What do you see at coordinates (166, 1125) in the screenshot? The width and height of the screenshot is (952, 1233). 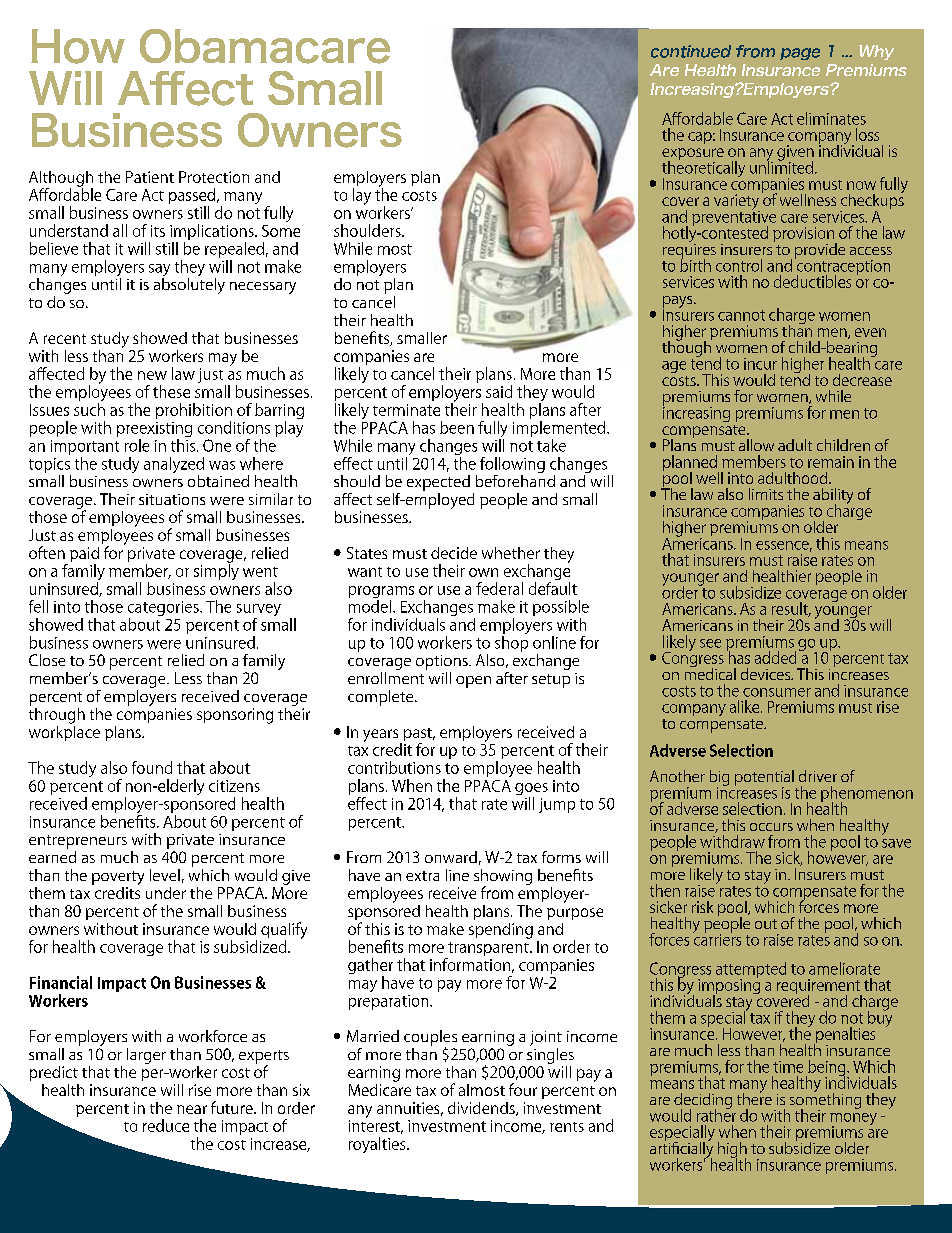 I see `reduce` at bounding box center [166, 1125].
